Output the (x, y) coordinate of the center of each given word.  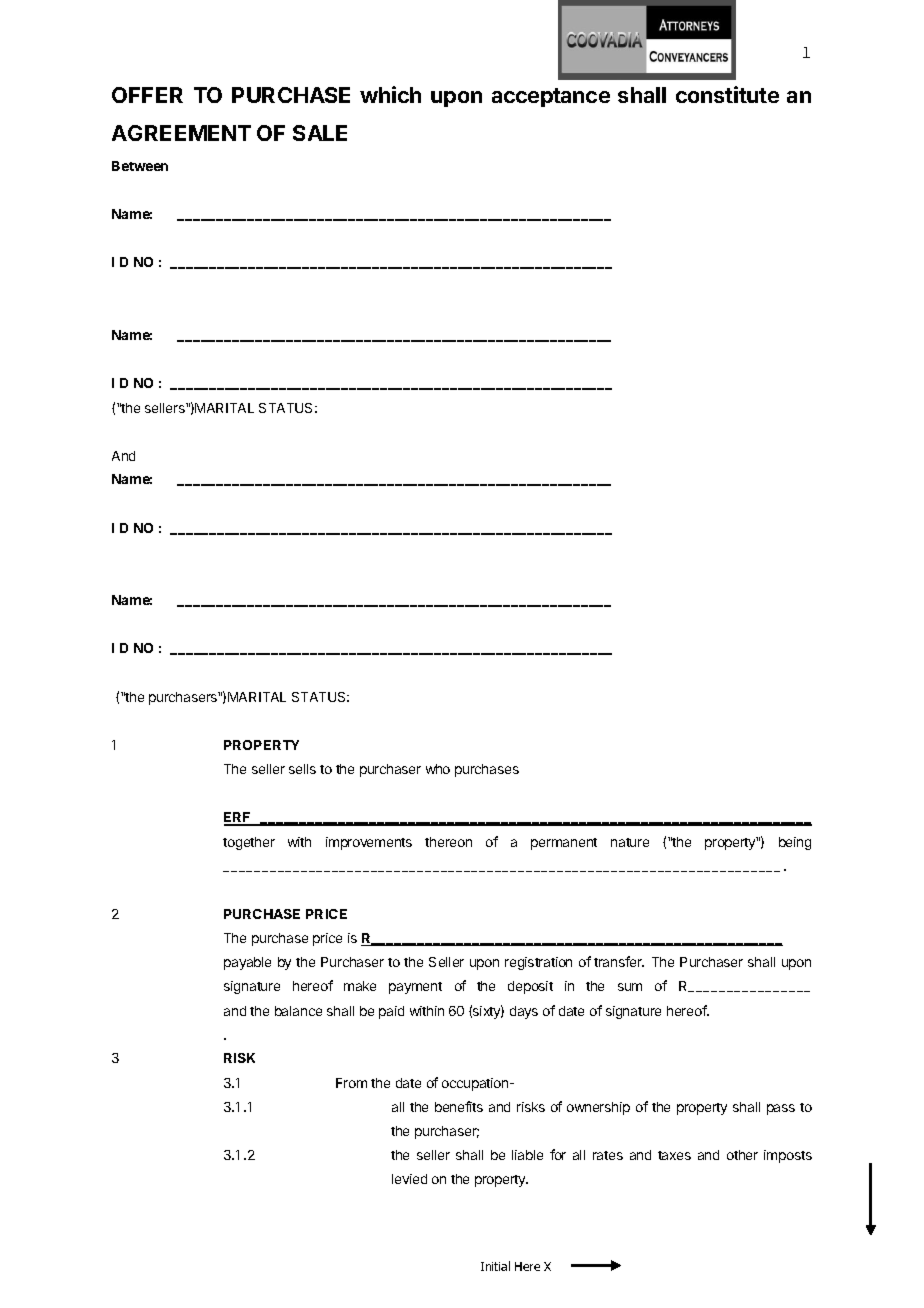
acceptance (551, 97)
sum (630, 987)
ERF (239, 818)
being (795, 843)
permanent (564, 844)
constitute (727, 94)
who (438, 769)
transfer (619, 961)
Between (140, 166)
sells (302, 769)
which (390, 94)
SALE (320, 133)
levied (409, 1179)
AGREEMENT (181, 133)
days (524, 1012)
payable (247, 963)
